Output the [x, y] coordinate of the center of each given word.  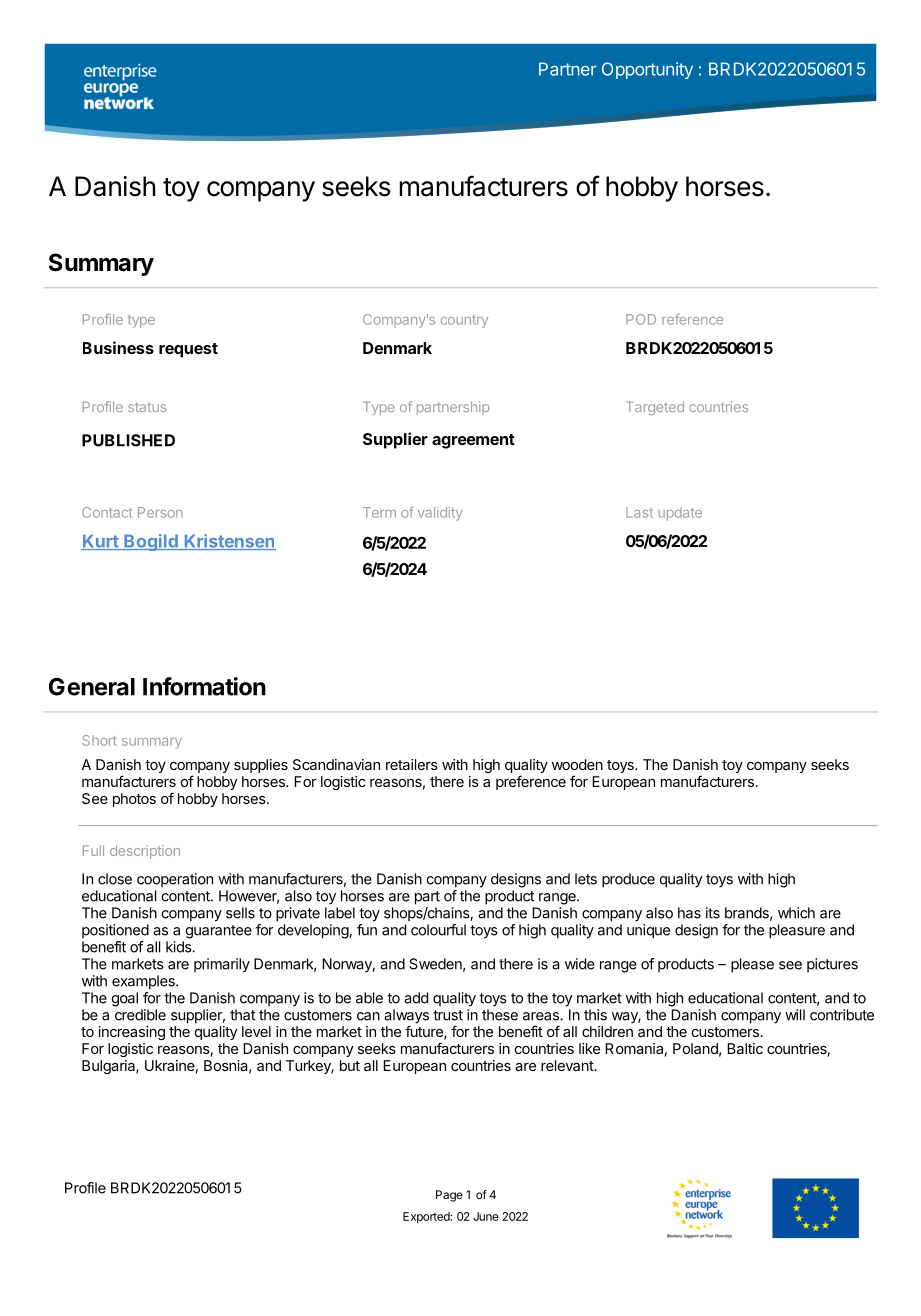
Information [204, 686]
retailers [412, 764]
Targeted [655, 408]
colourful [438, 930]
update [680, 514]
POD [641, 319]
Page [449, 1196]
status [147, 407]
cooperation [175, 880]
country [464, 321]
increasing [131, 1033]
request [188, 350]
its [713, 913]
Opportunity [647, 70]
